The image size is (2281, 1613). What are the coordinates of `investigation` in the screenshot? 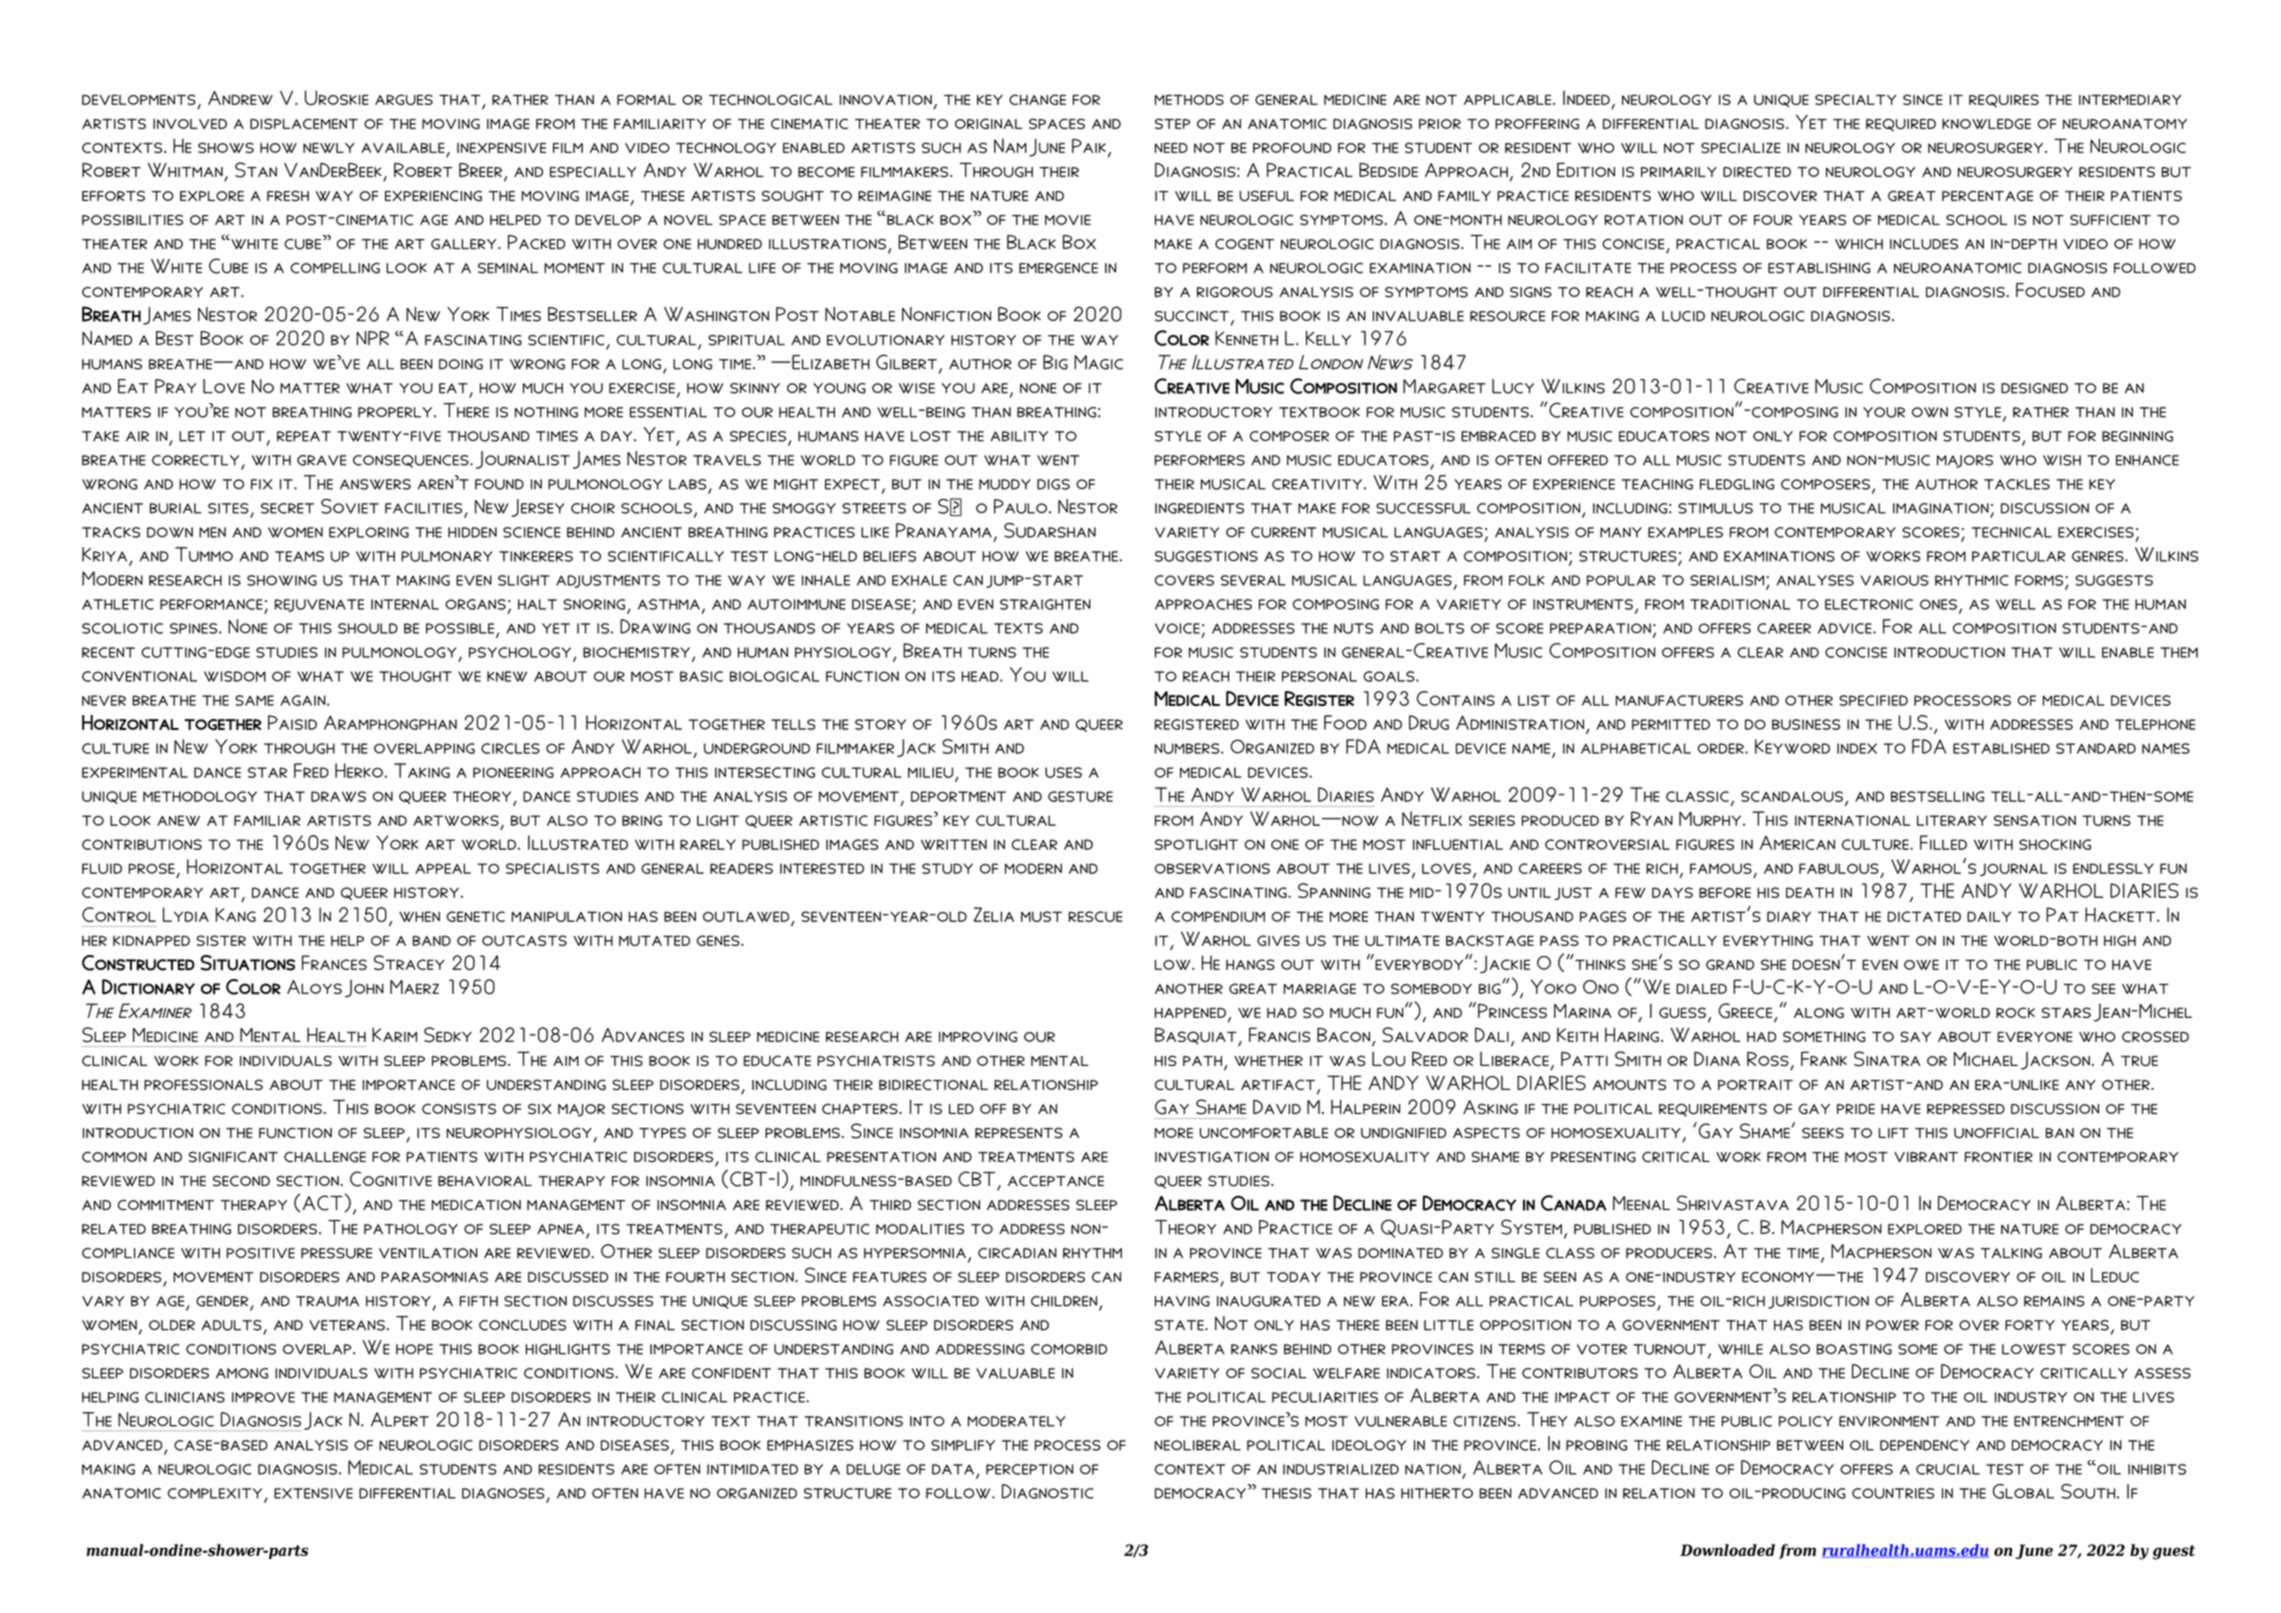 It's located at (1212, 1157).
